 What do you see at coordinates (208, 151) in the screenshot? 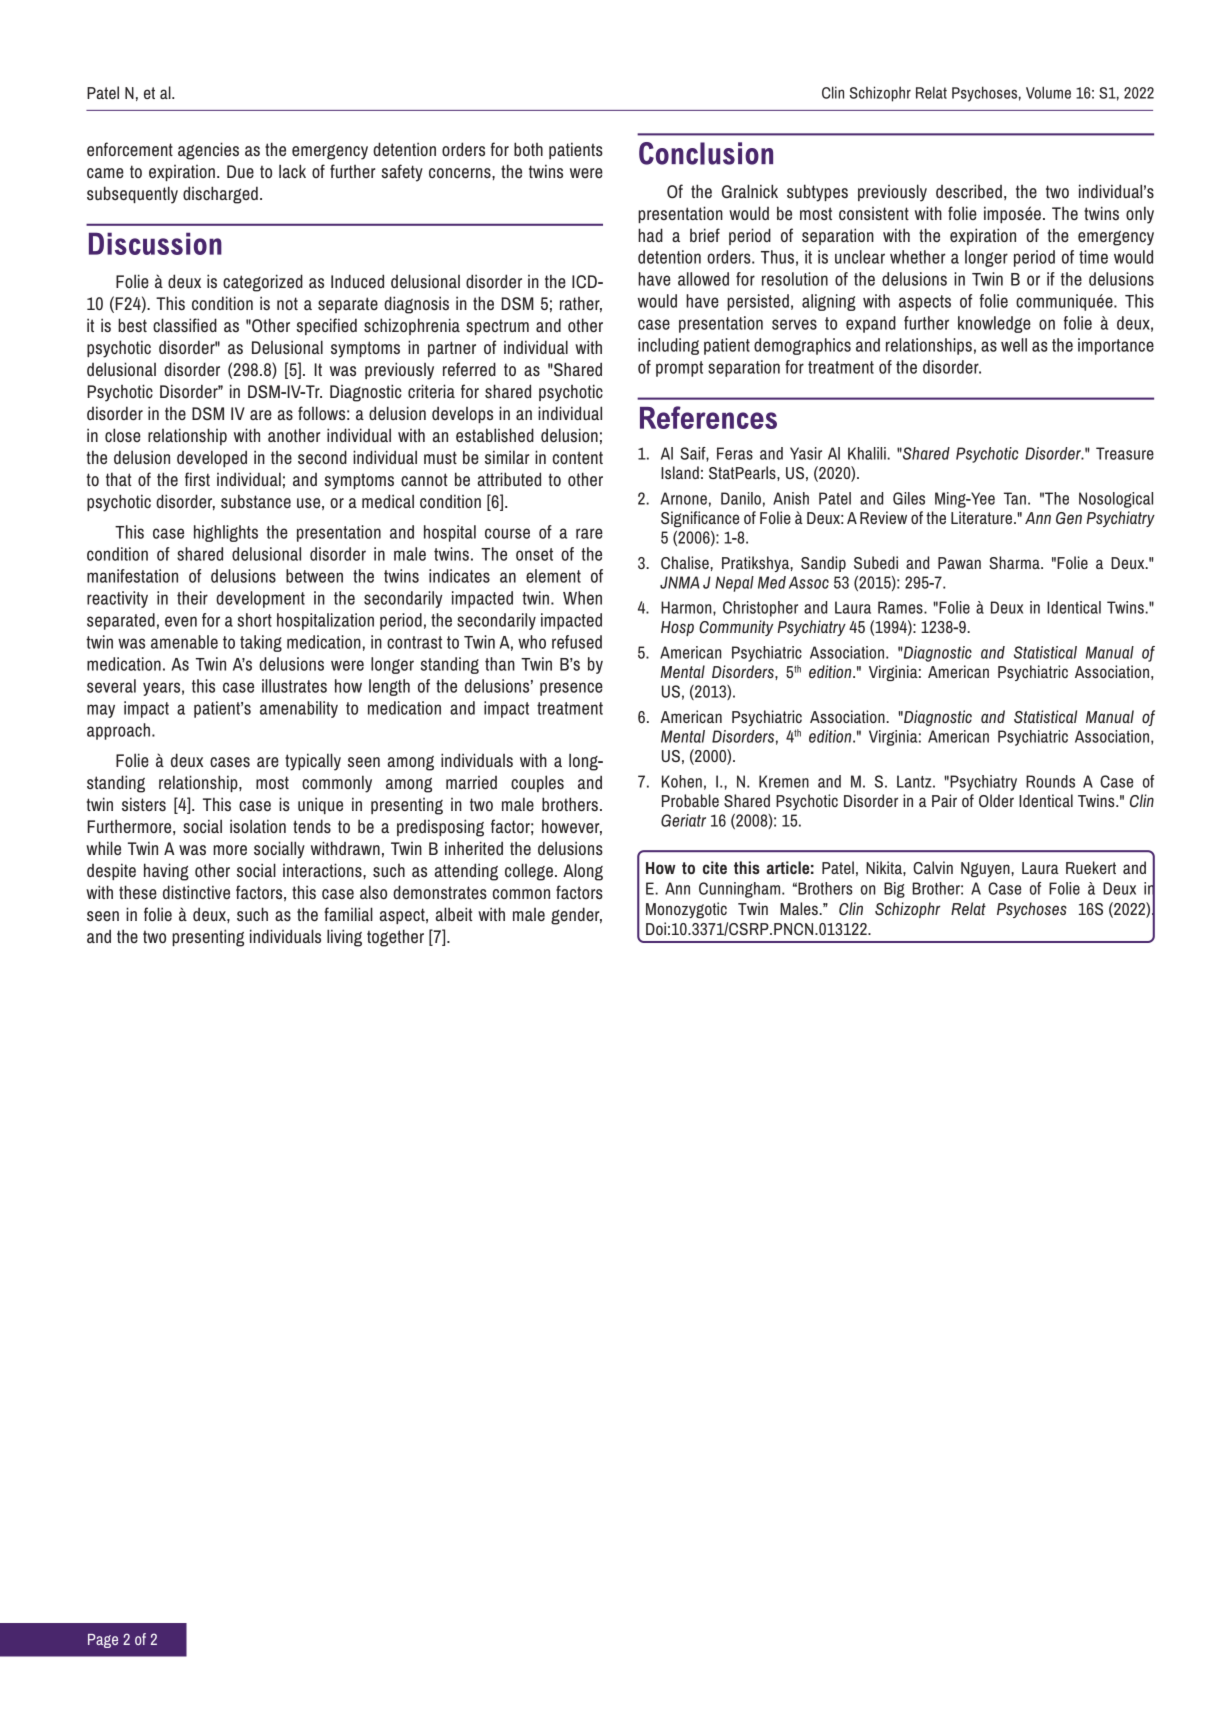
I see `agencies` at bounding box center [208, 151].
